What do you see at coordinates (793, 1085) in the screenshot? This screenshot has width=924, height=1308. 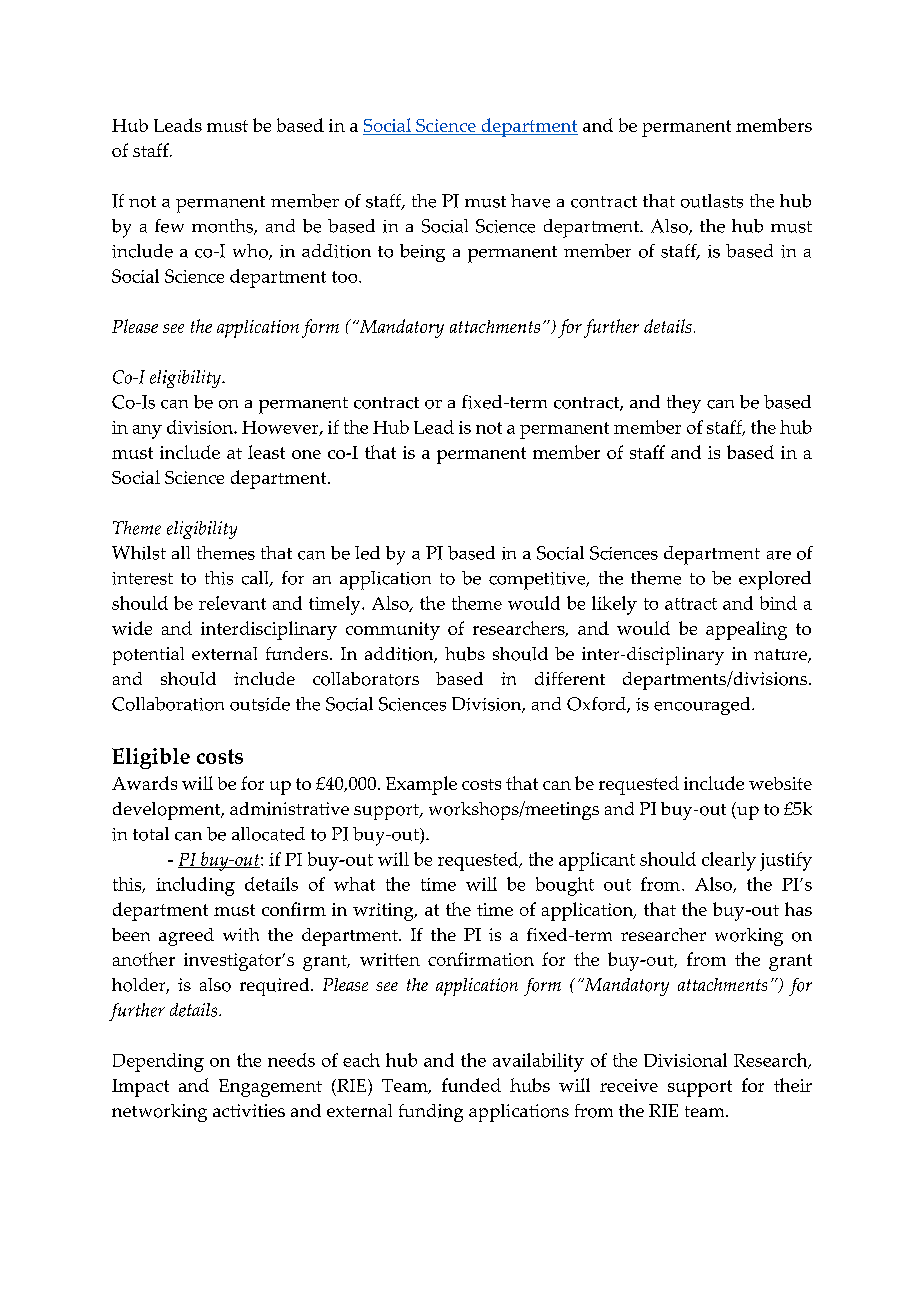 I see `their` at bounding box center [793, 1085].
